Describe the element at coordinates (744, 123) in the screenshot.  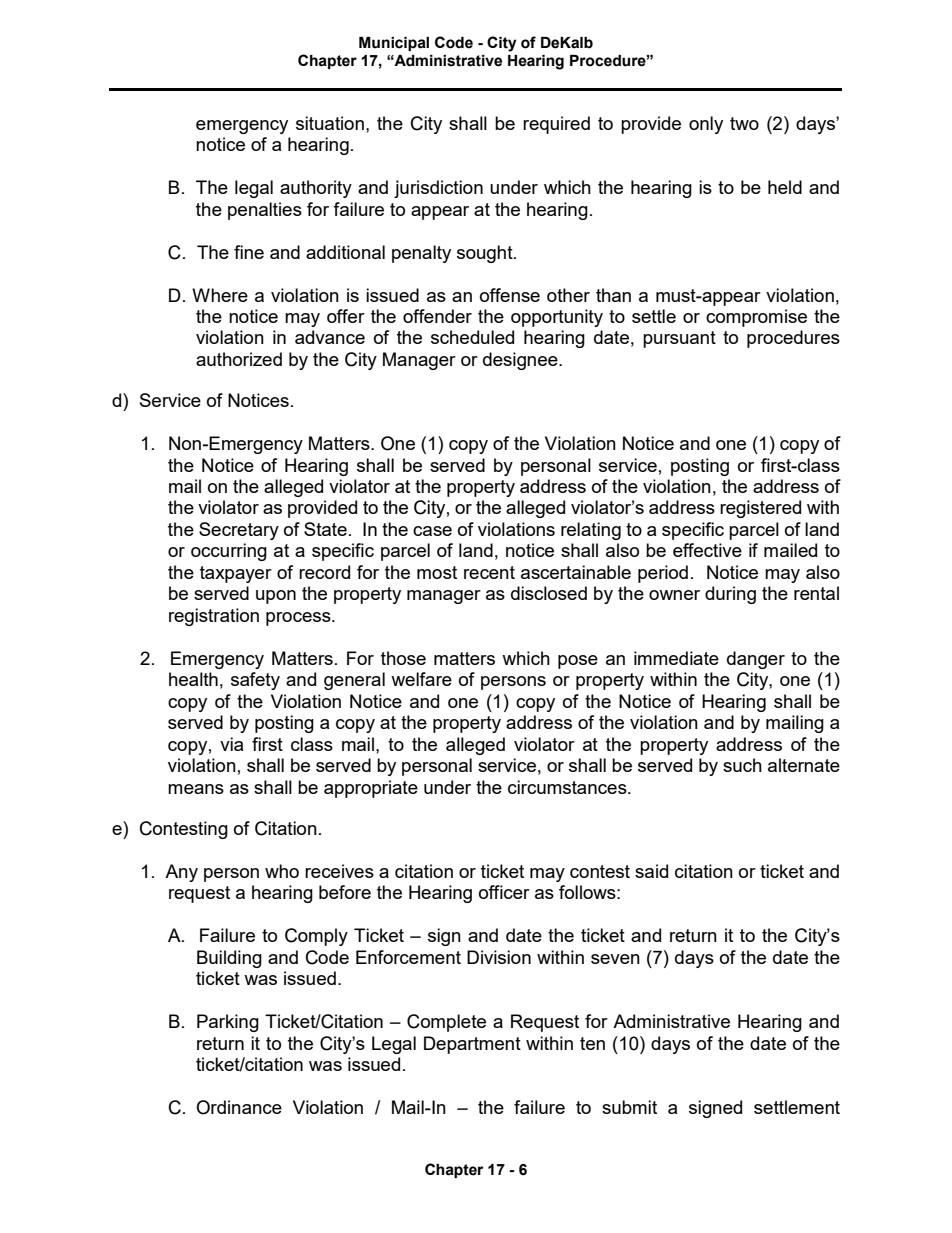
I see `two` at that location.
